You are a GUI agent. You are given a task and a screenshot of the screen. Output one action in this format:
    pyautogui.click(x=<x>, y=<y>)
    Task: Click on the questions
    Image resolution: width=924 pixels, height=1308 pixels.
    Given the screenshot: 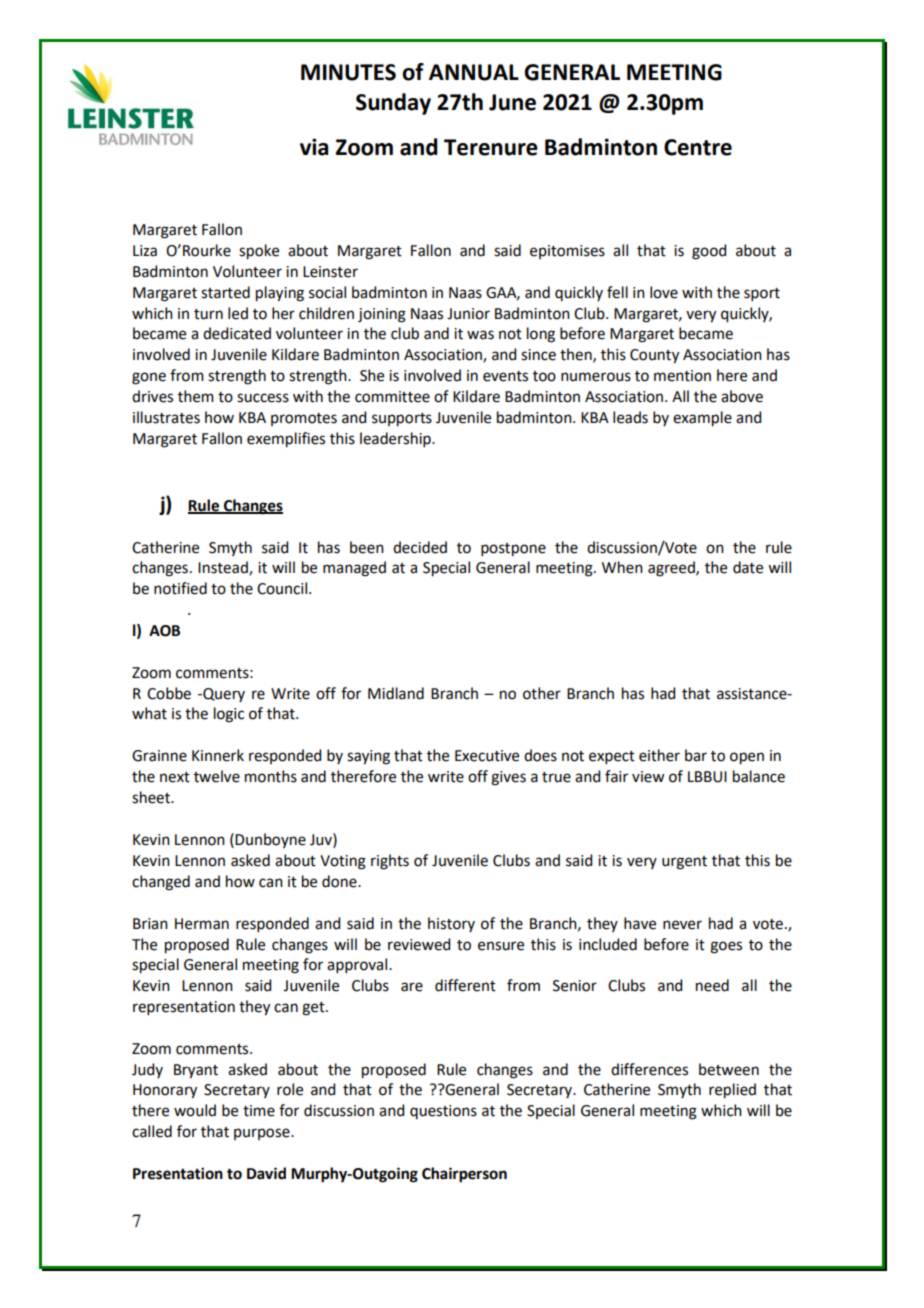 What is the action you would take?
    pyautogui.click(x=443, y=1112)
